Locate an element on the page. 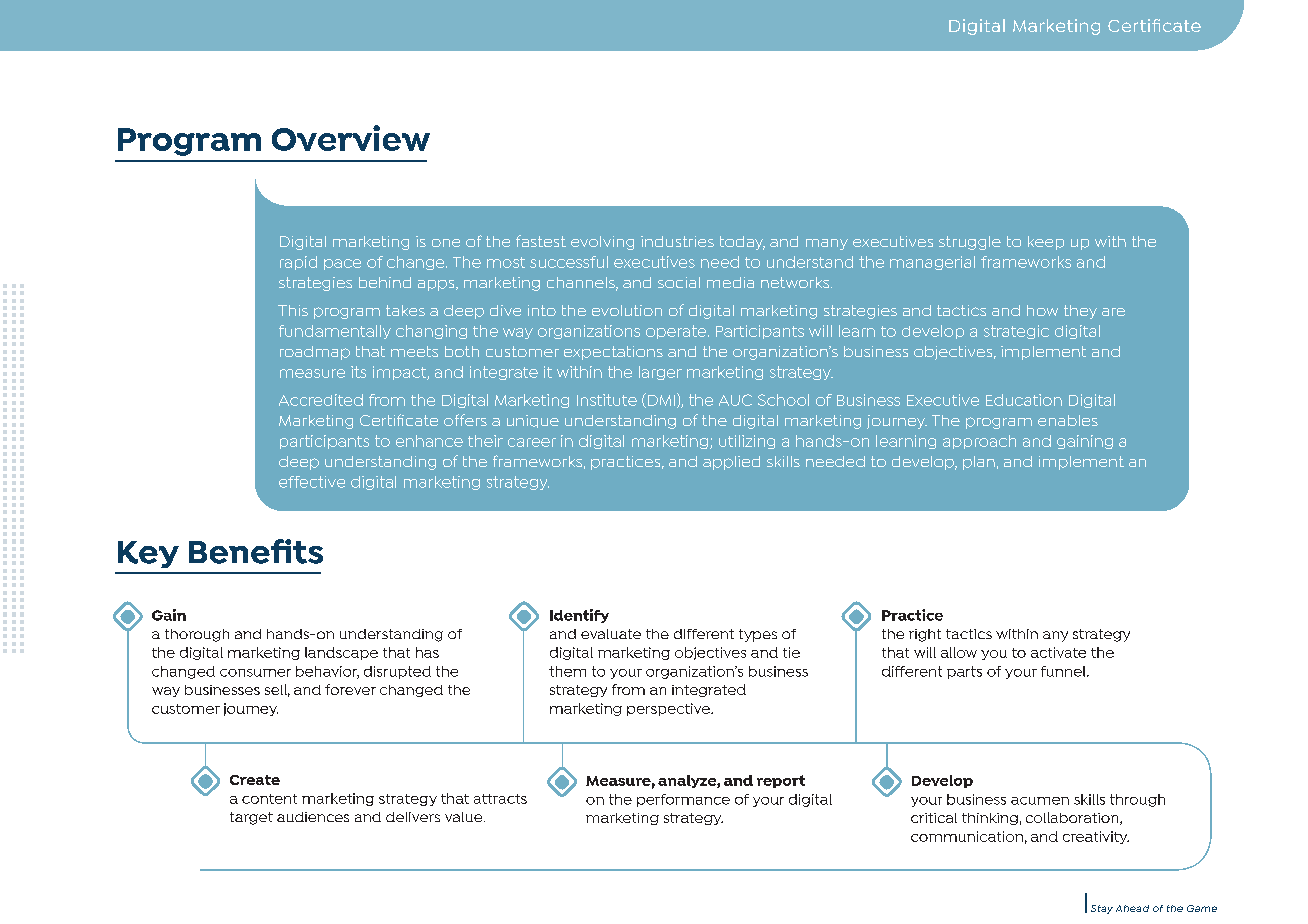 The image size is (1308, 924). target is located at coordinates (251, 818).
